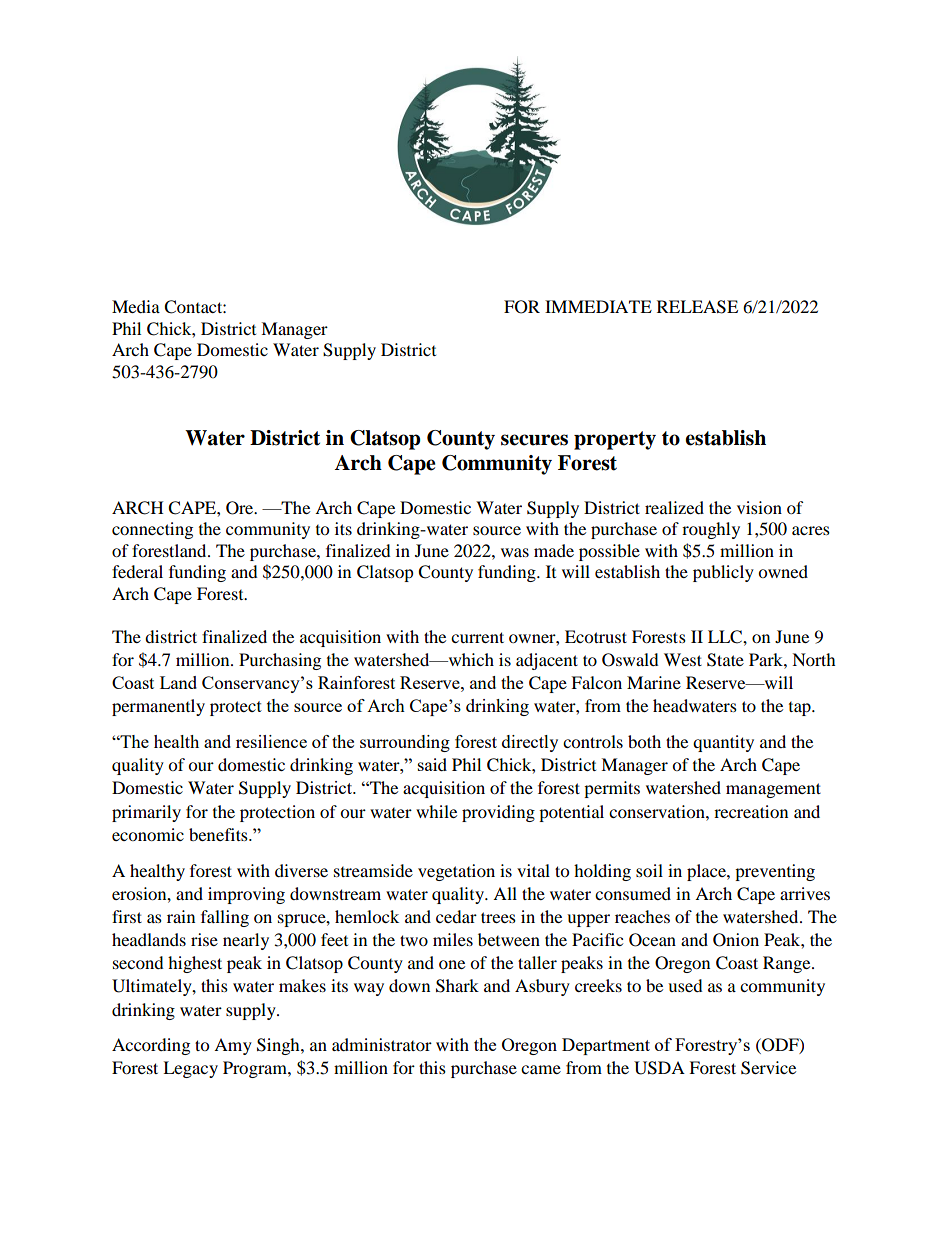  What do you see at coordinates (534, 440) in the screenshot?
I see `secures` at bounding box center [534, 440].
